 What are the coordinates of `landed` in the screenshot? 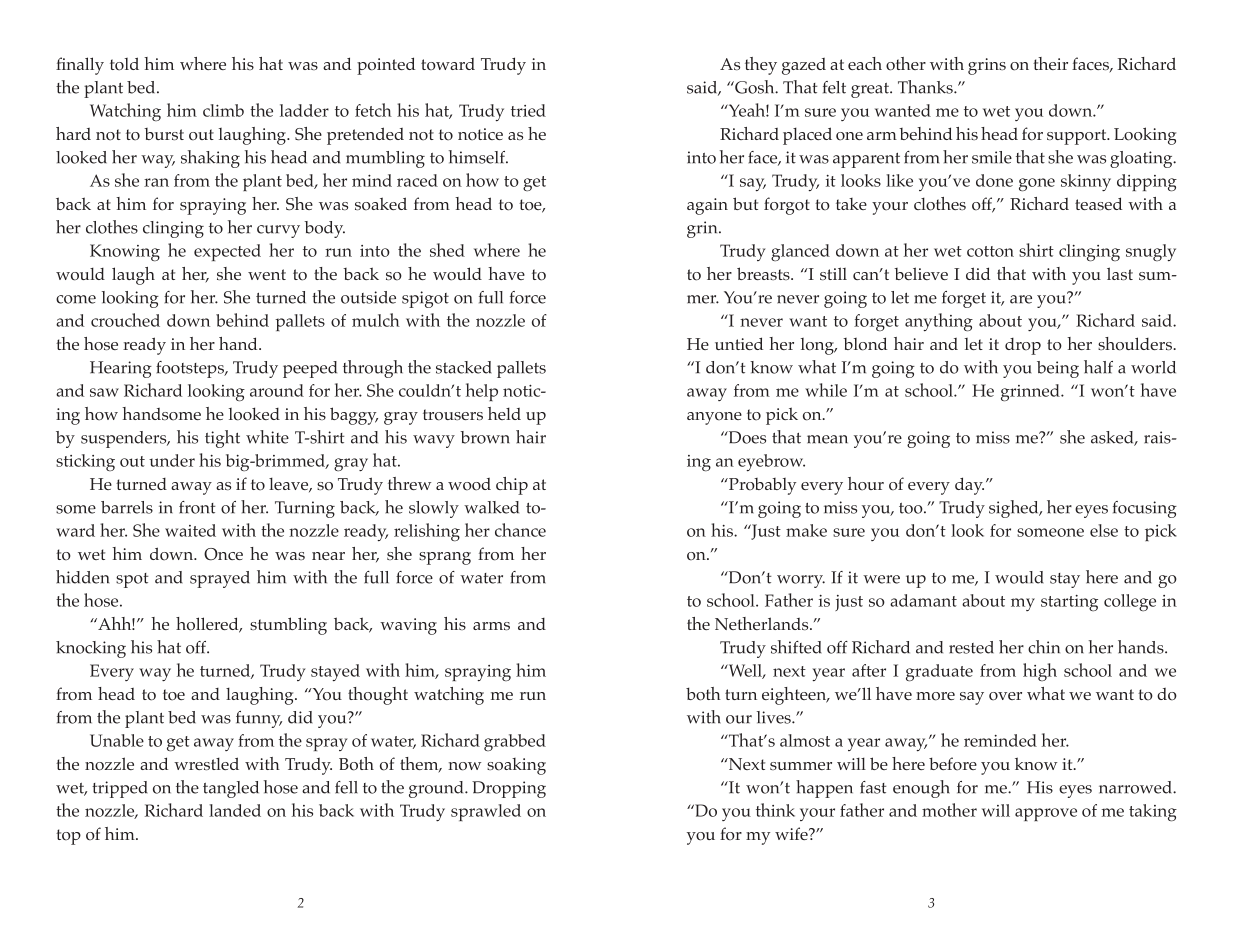 It's located at (235, 810).
